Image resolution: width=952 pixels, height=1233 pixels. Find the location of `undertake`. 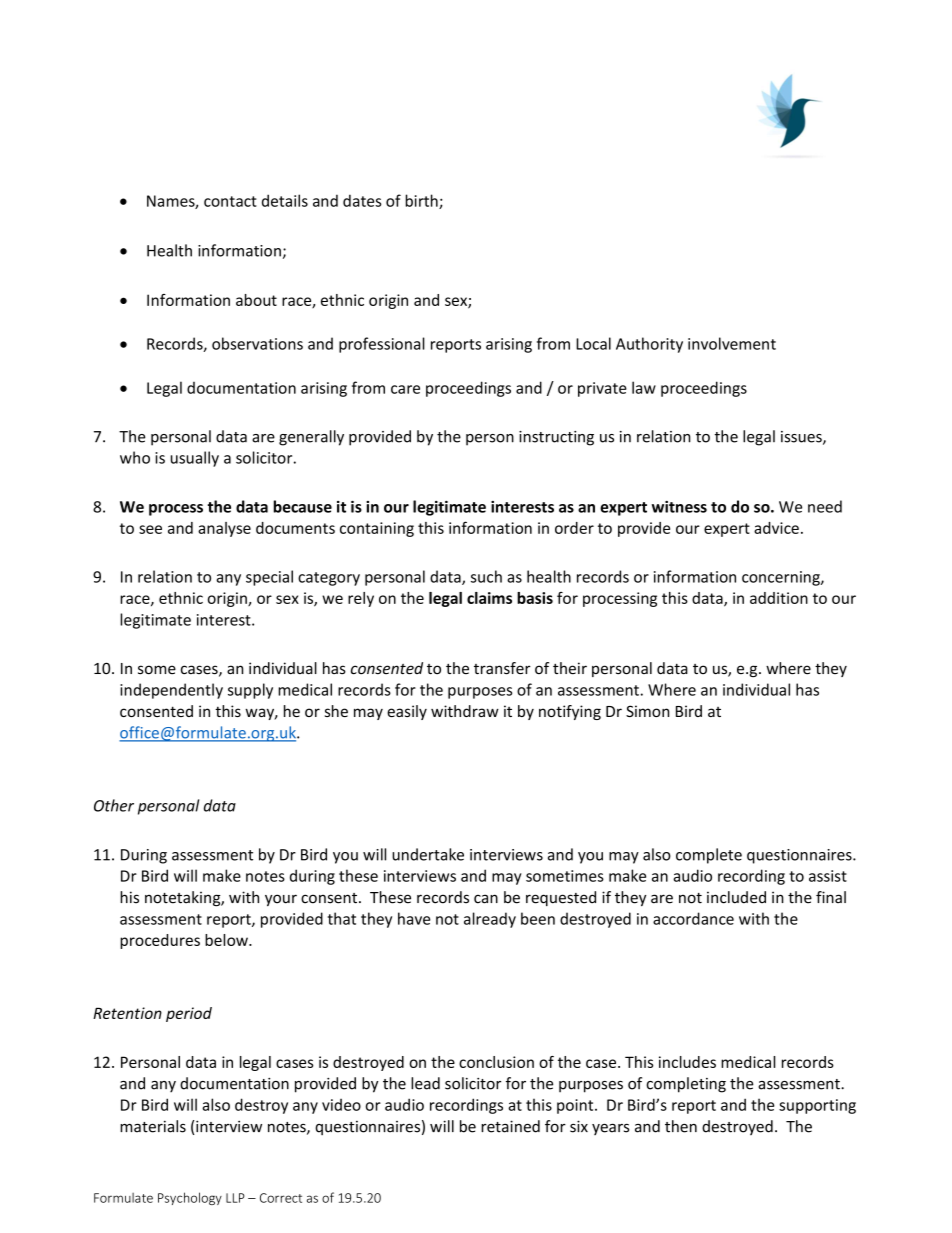

undertake is located at coordinates (428, 854).
